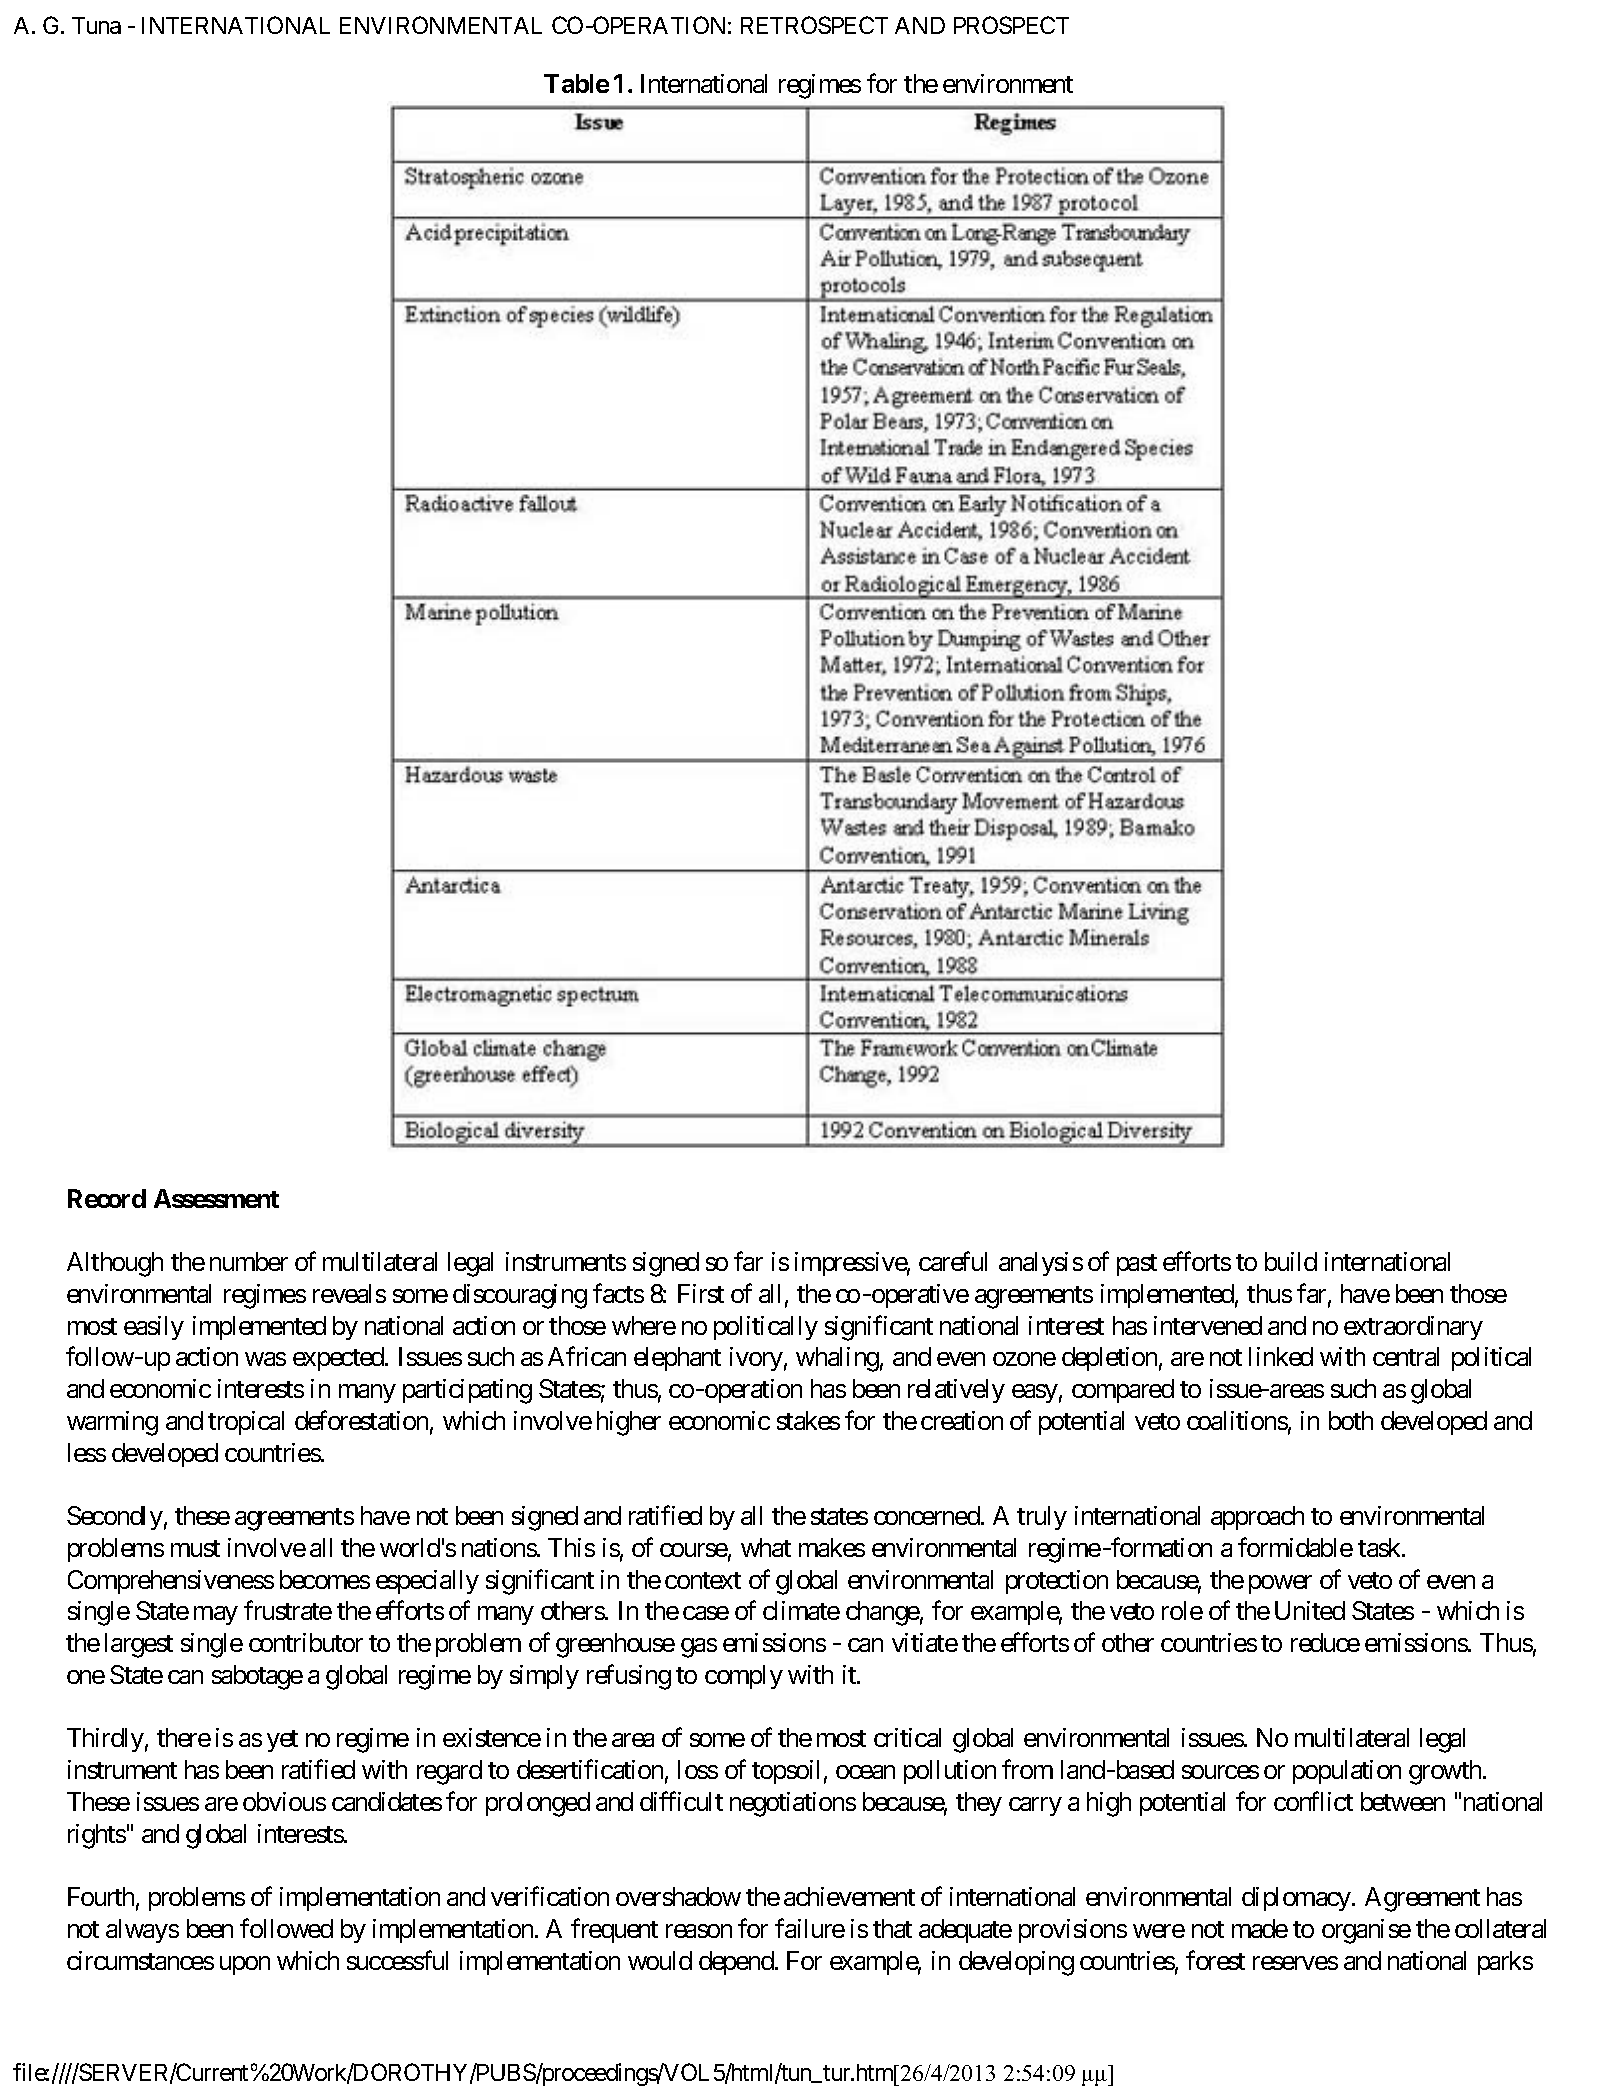 This screenshot has width=1618, height=2095. What do you see at coordinates (814, 25) in the screenshot?
I see `RETROSPECT` at bounding box center [814, 25].
